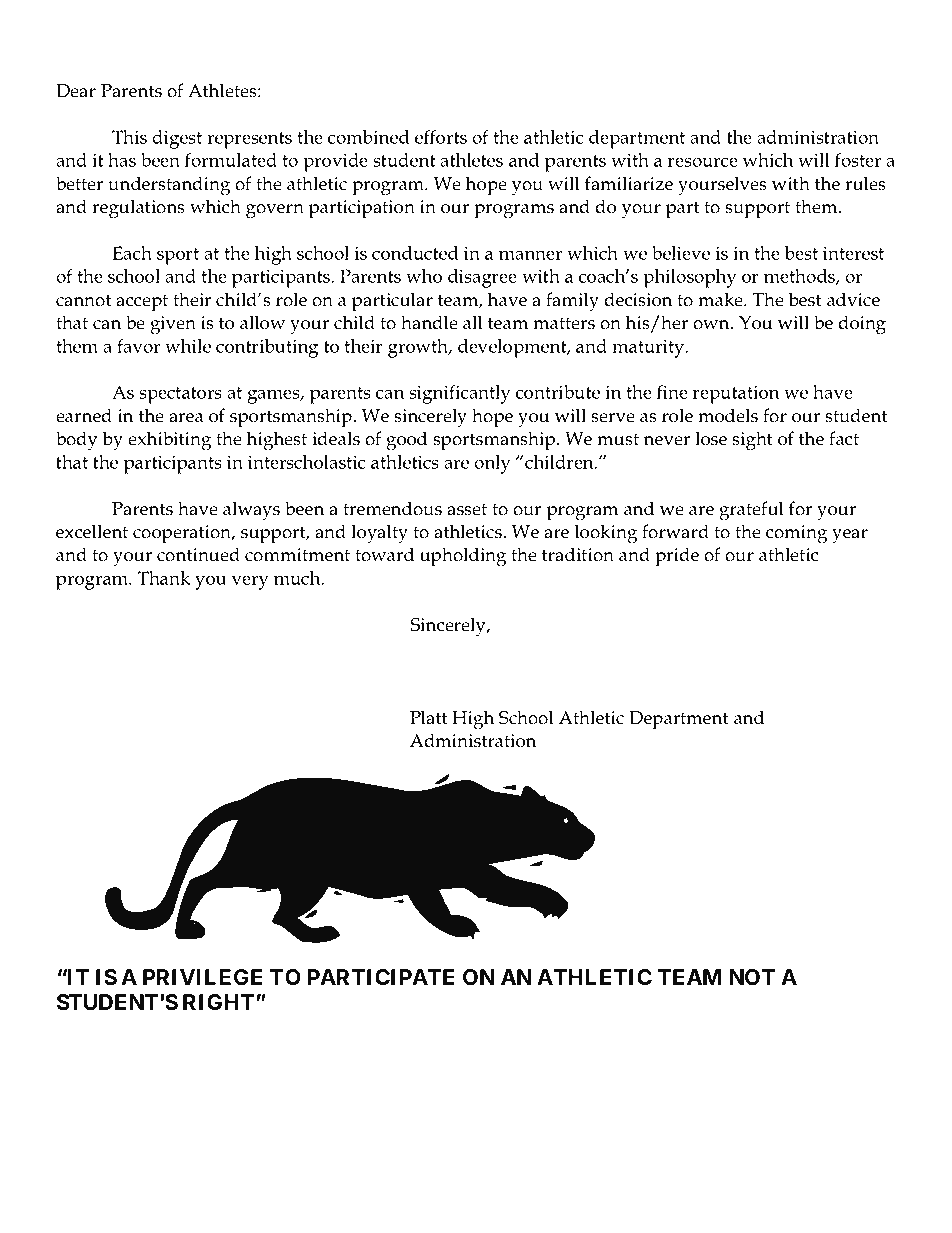 This screenshot has width=952, height=1233. Describe the element at coordinates (219, 1002) in the screenshot. I see `RIGHT` at that location.
